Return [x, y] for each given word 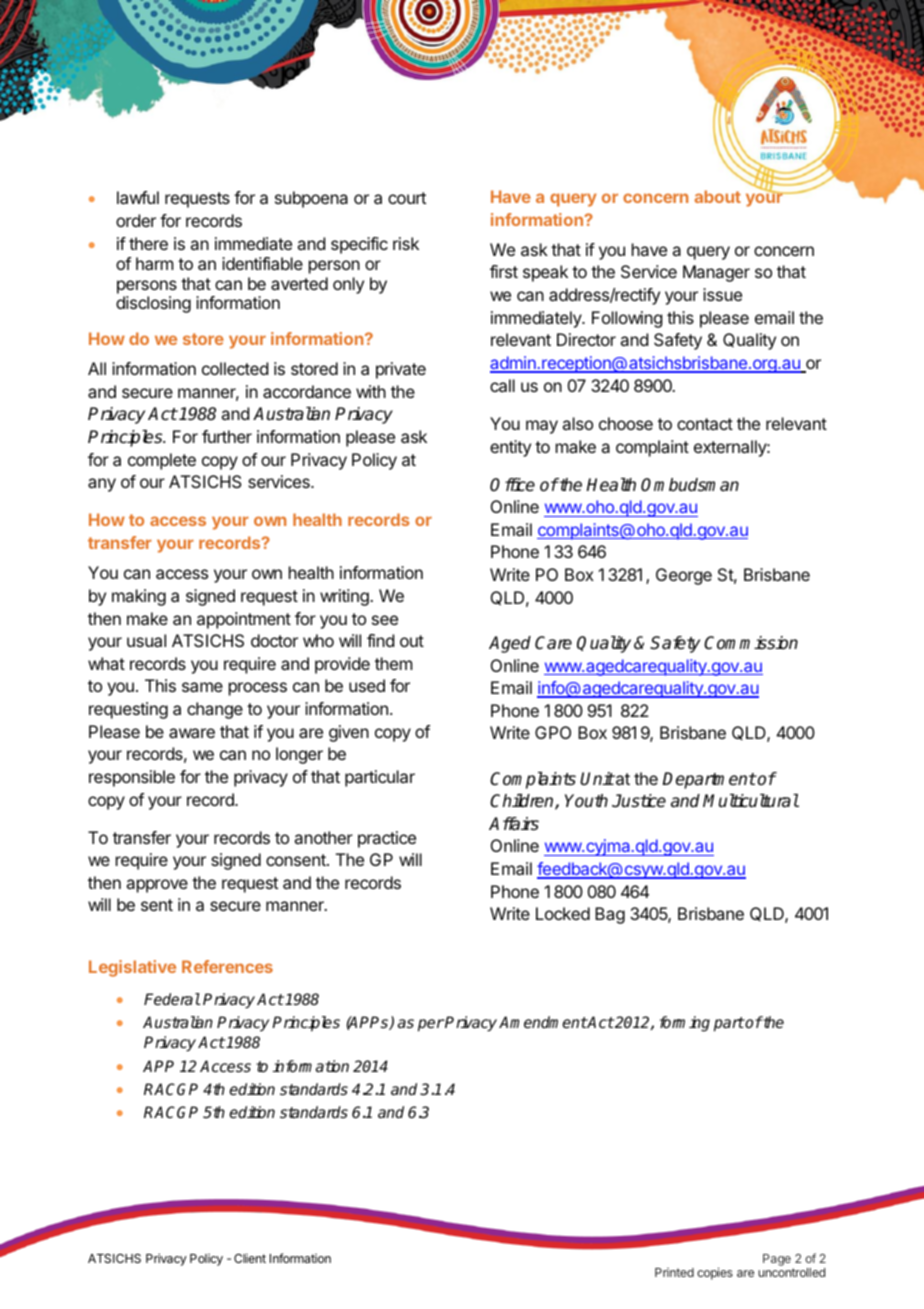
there [148, 243]
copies [715, 1273]
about [717, 196]
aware [192, 733]
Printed [674, 1272]
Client [250, 1258]
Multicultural [751, 801]
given [349, 733]
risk [406, 243]
